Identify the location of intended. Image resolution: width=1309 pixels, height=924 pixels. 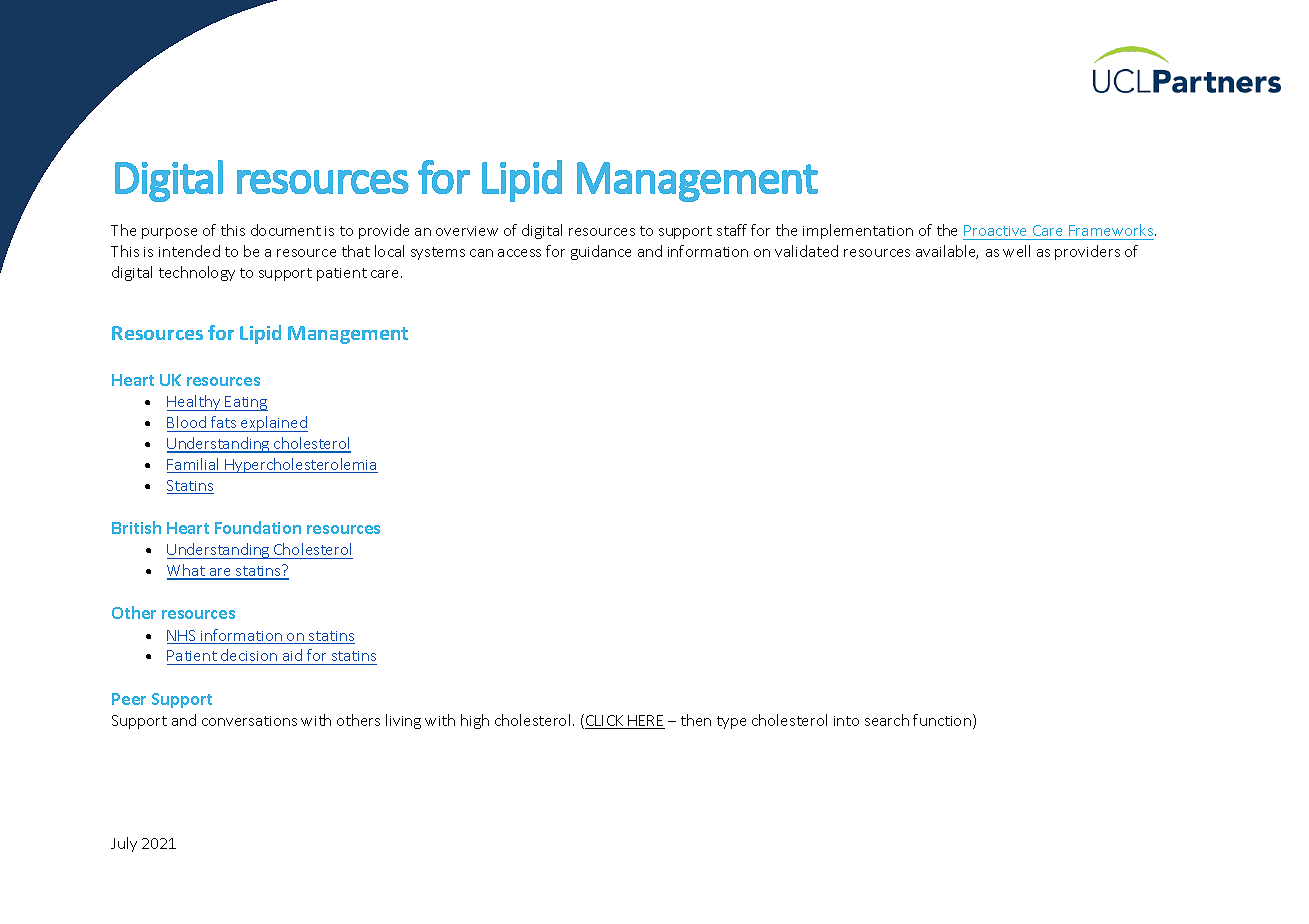
(189, 251).
